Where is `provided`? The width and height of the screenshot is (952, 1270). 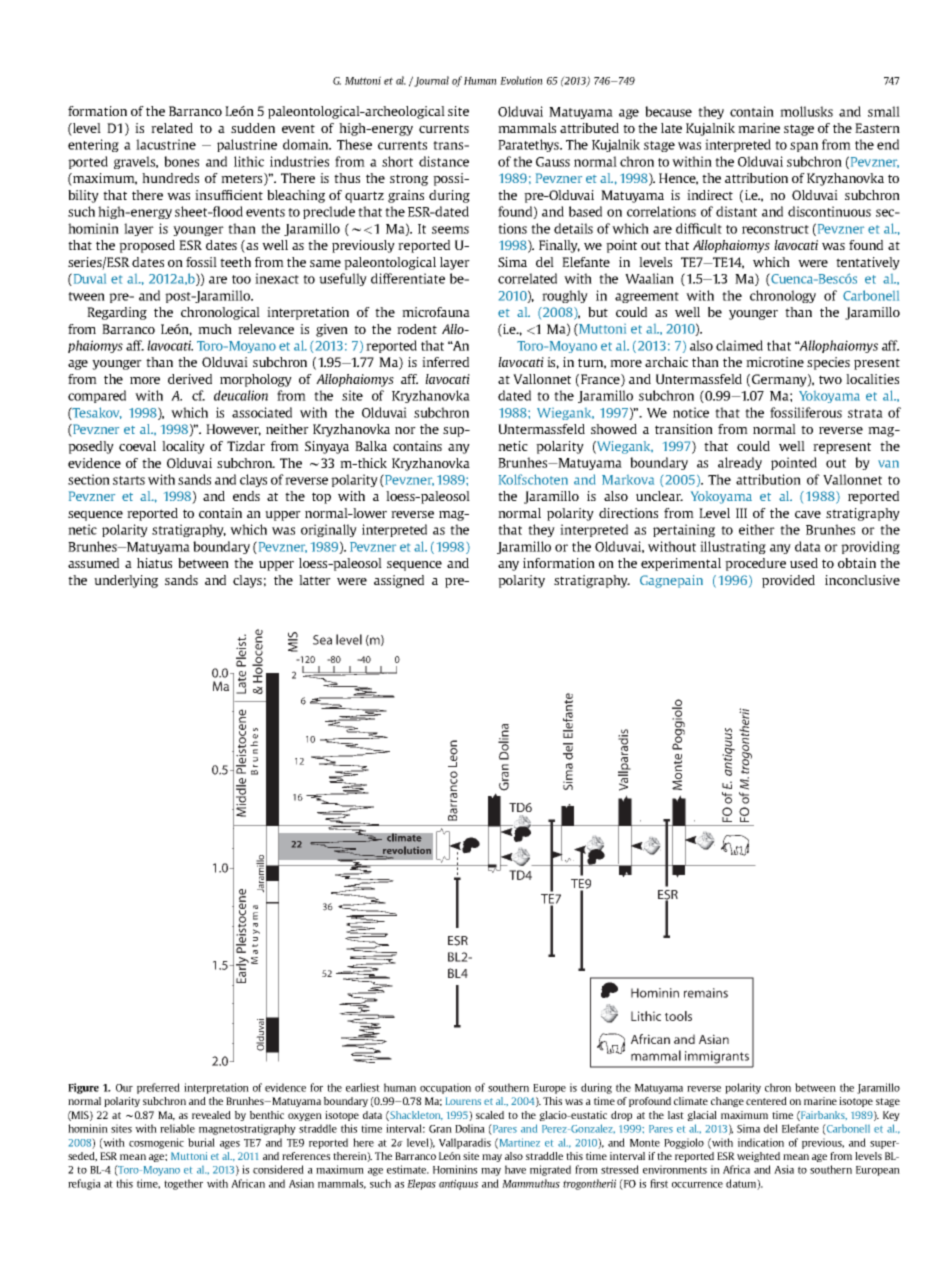 provided is located at coordinates (788, 581).
